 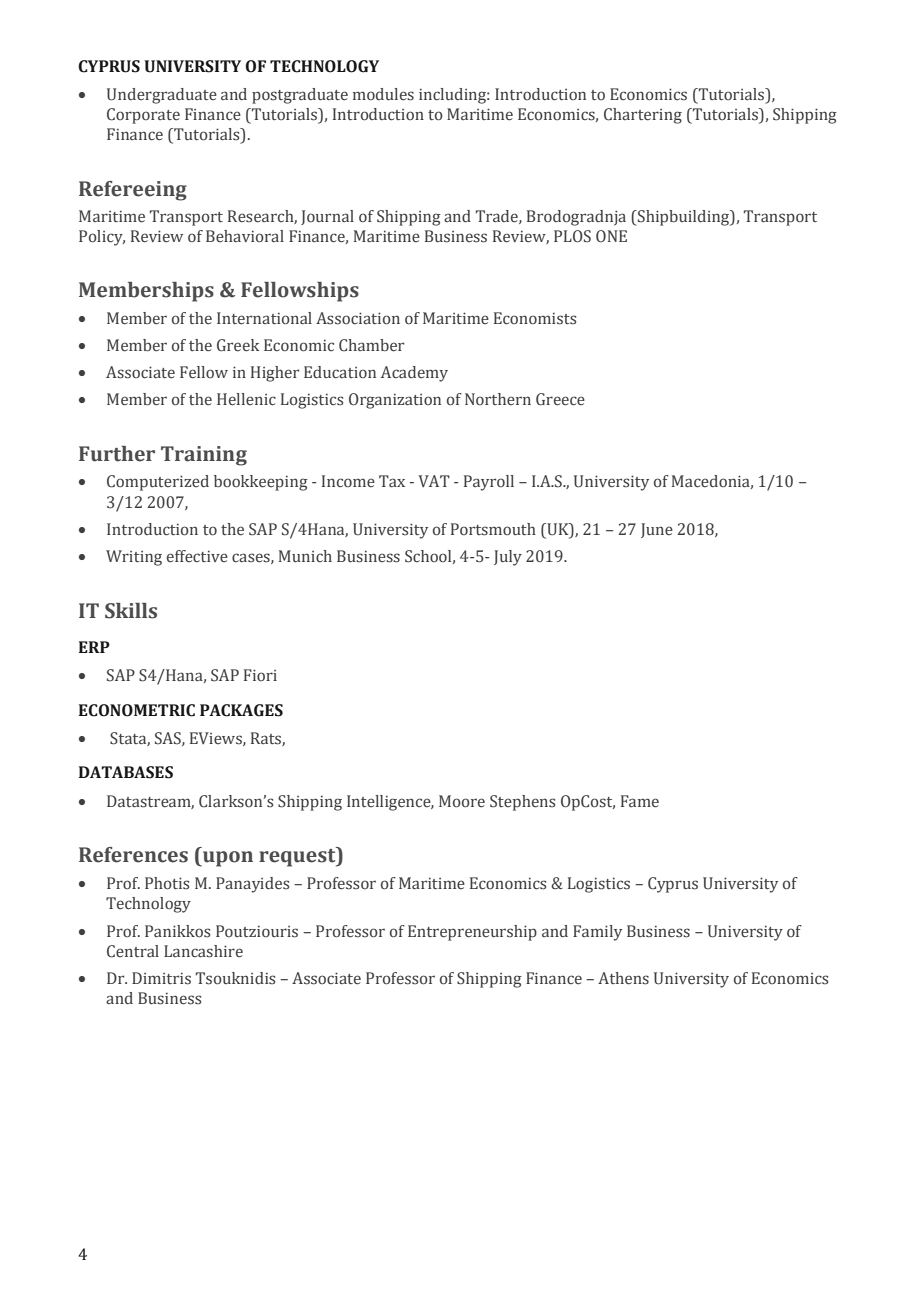 I want to click on Corporate, so click(x=143, y=116).
